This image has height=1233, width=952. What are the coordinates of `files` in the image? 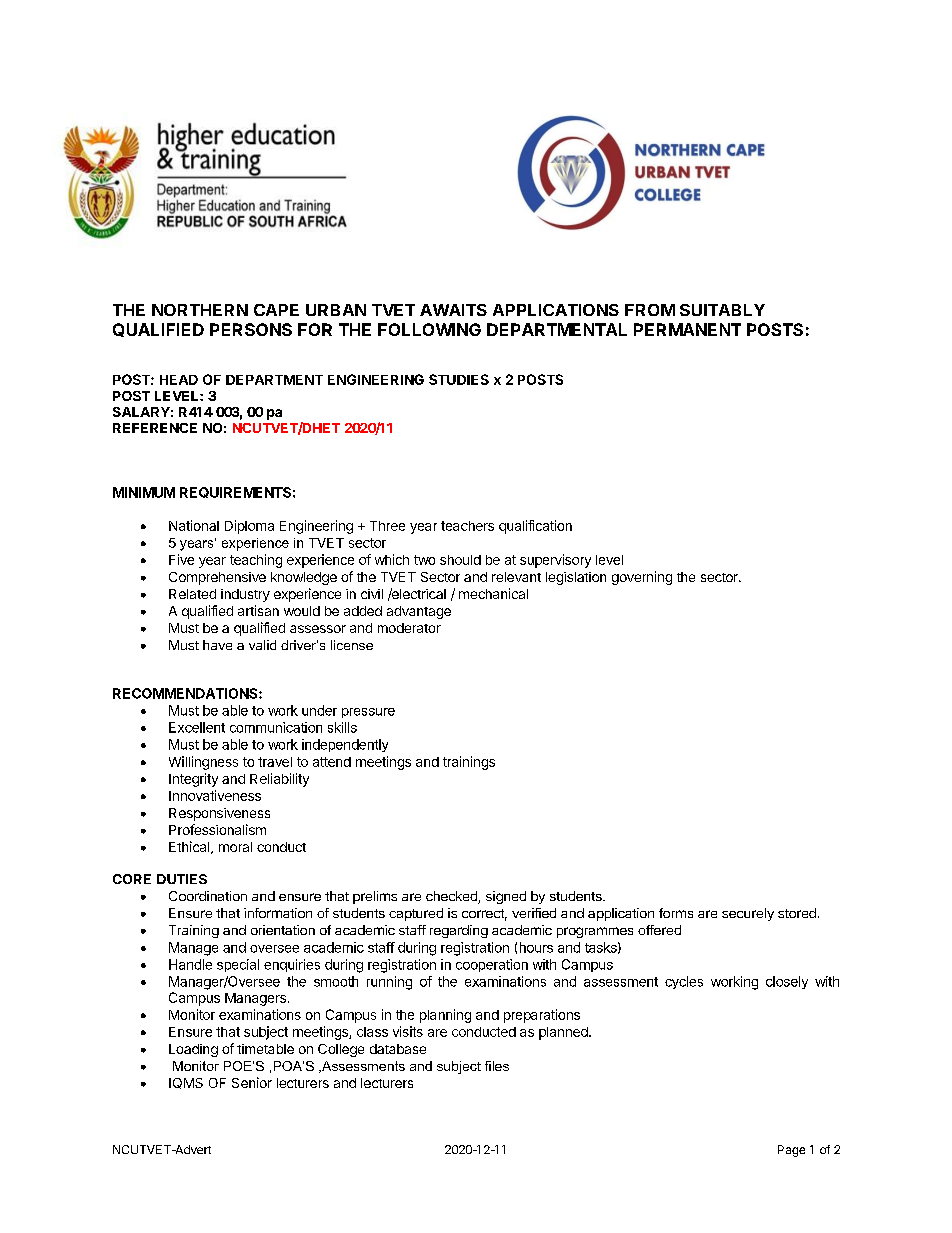 It's located at (497, 1066).
